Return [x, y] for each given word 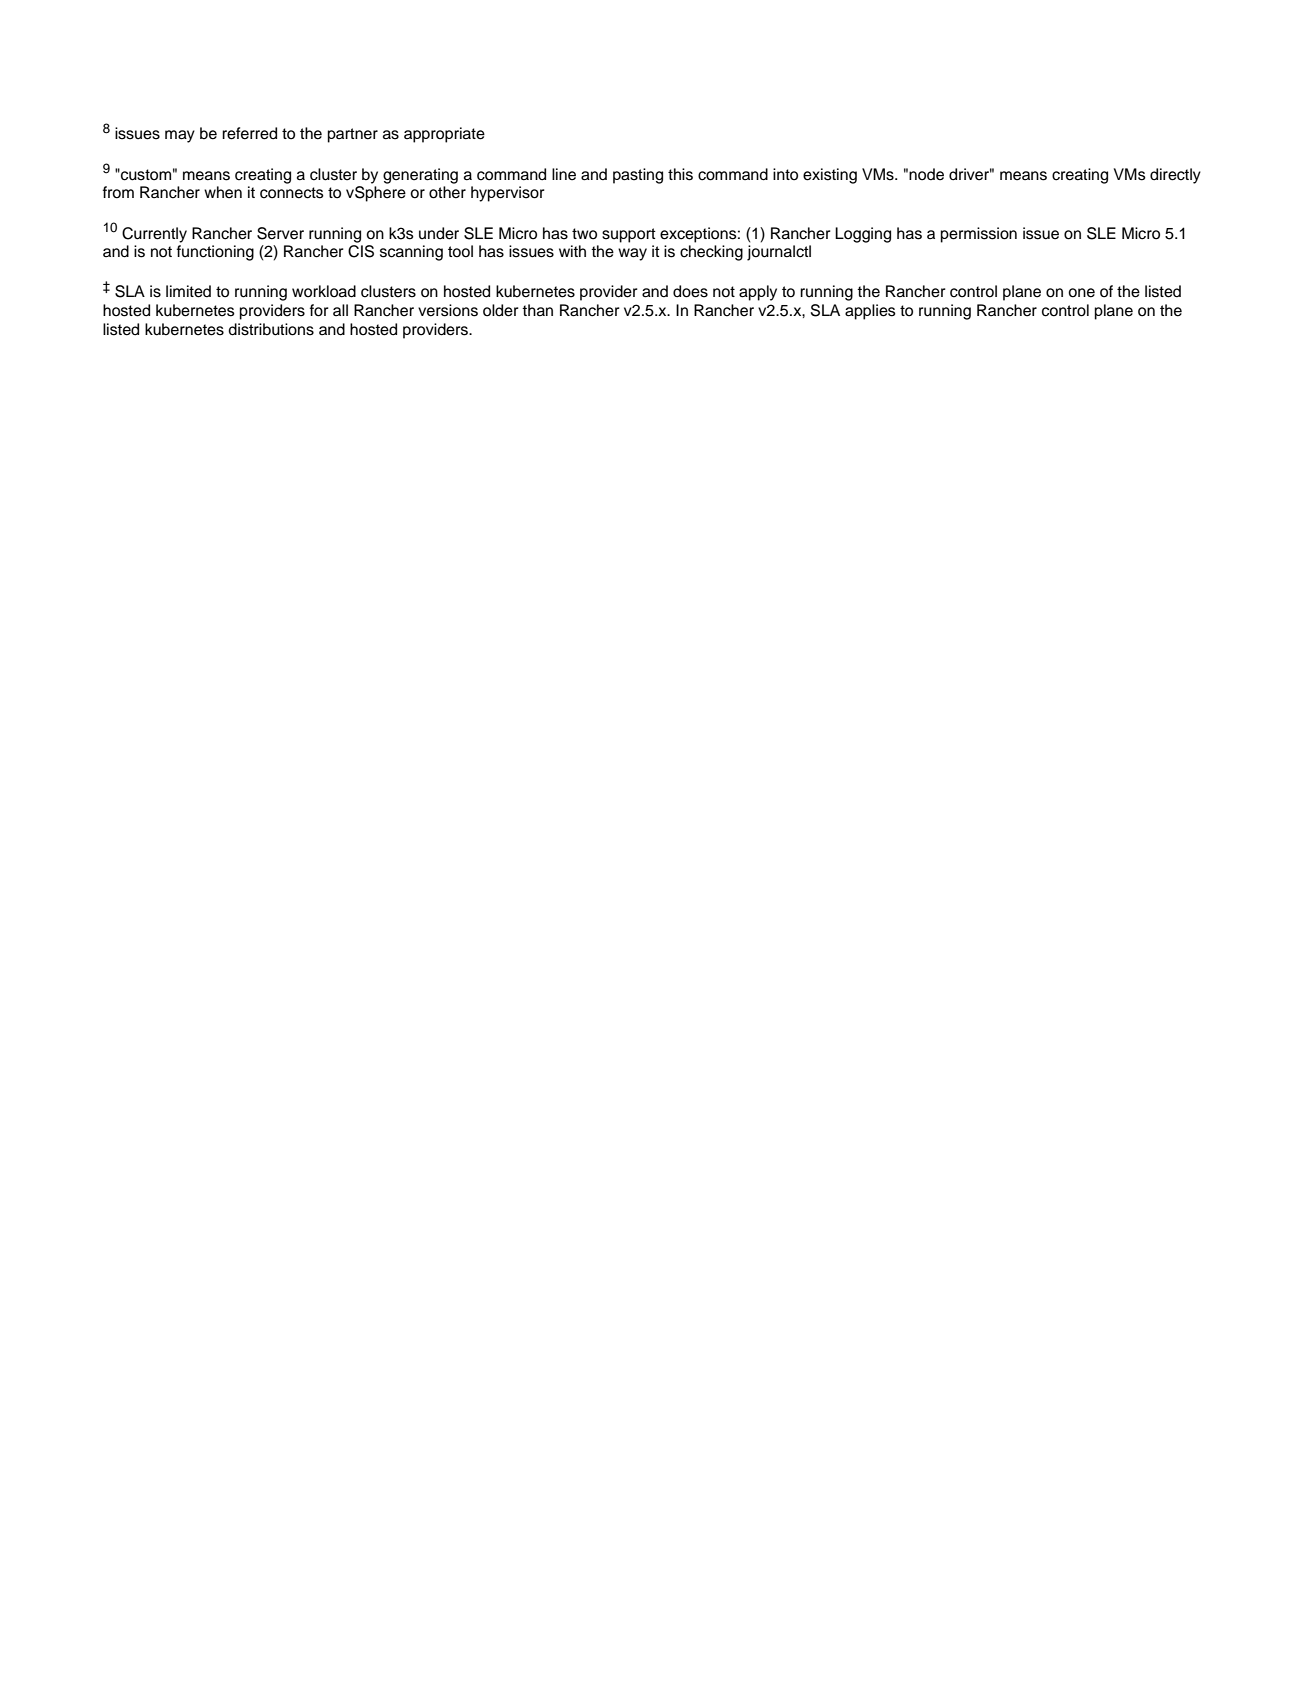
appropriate [444, 135]
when [223, 192]
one [1081, 293]
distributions [271, 329]
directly [1175, 176]
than [537, 310]
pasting [638, 176]
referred [249, 133]
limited [188, 291]
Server [280, 233]
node [926, 174]
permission [979, 235]
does [690, 291]
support [629, 235]
